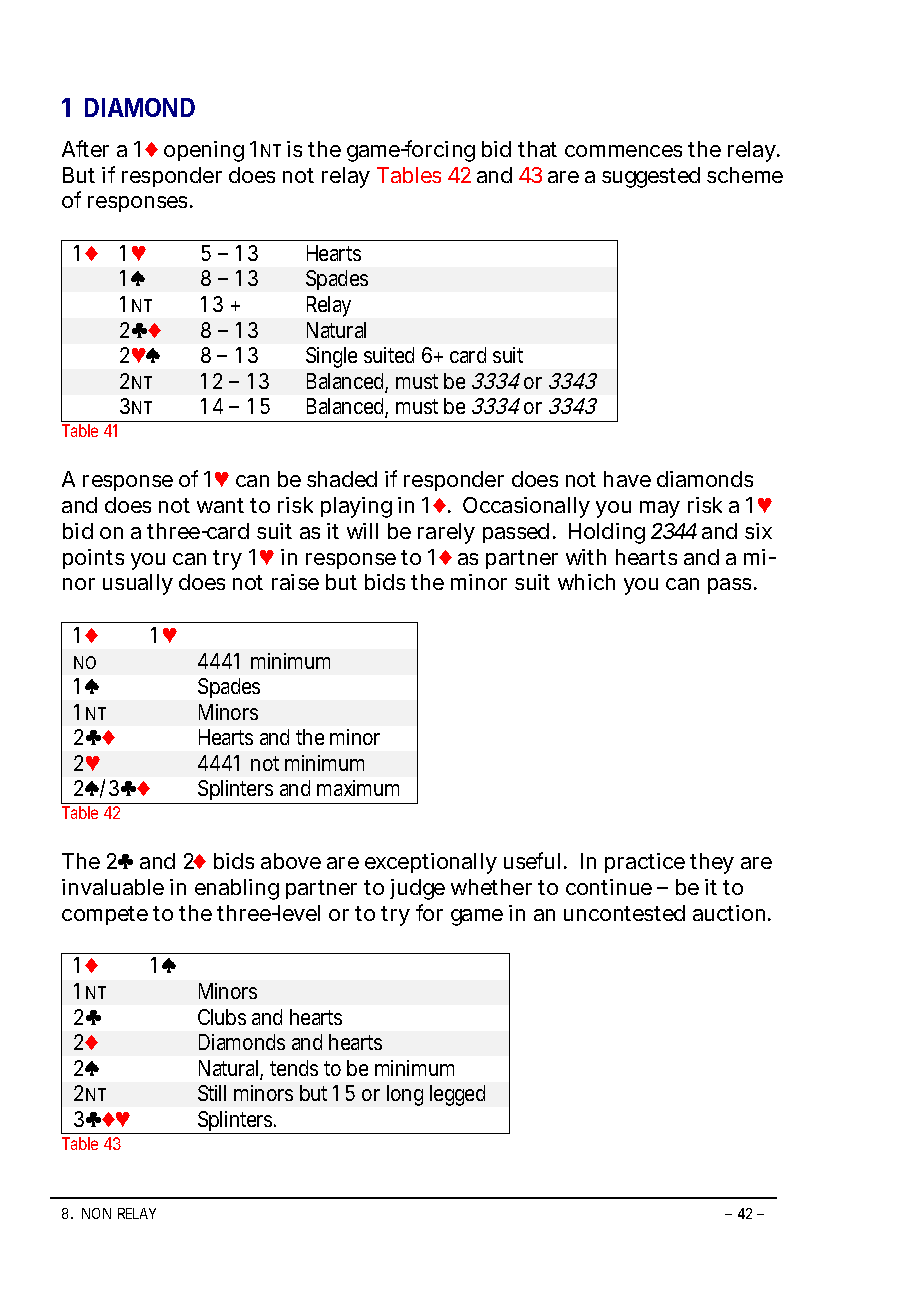 The height and width of the screenshot is (1297, 915). Describe the element at coordinates (113, 887) in the screenshot. I see `invaluable` at that location.
